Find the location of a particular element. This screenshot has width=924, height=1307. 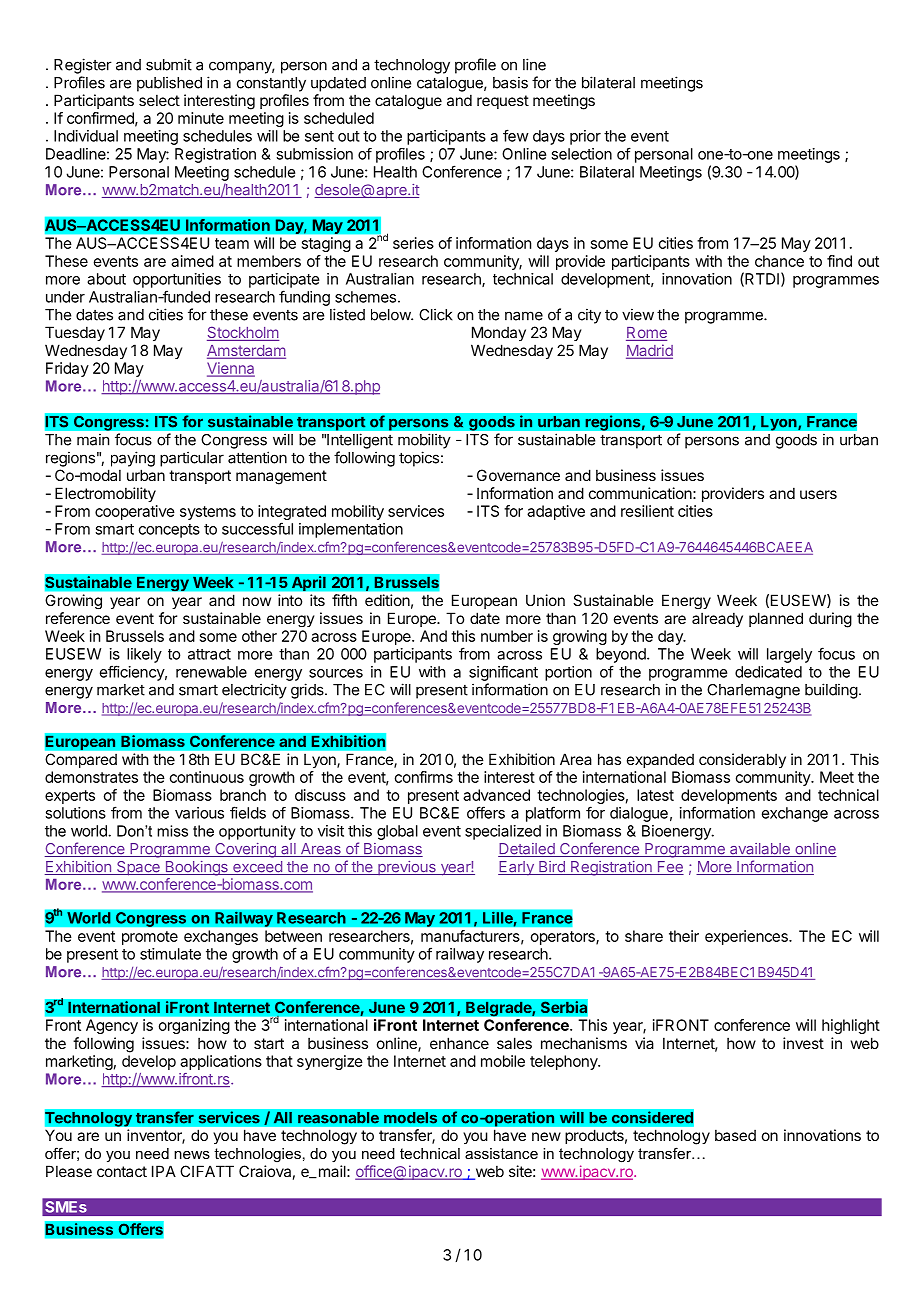

chance is located at coordinates (779, 261).
